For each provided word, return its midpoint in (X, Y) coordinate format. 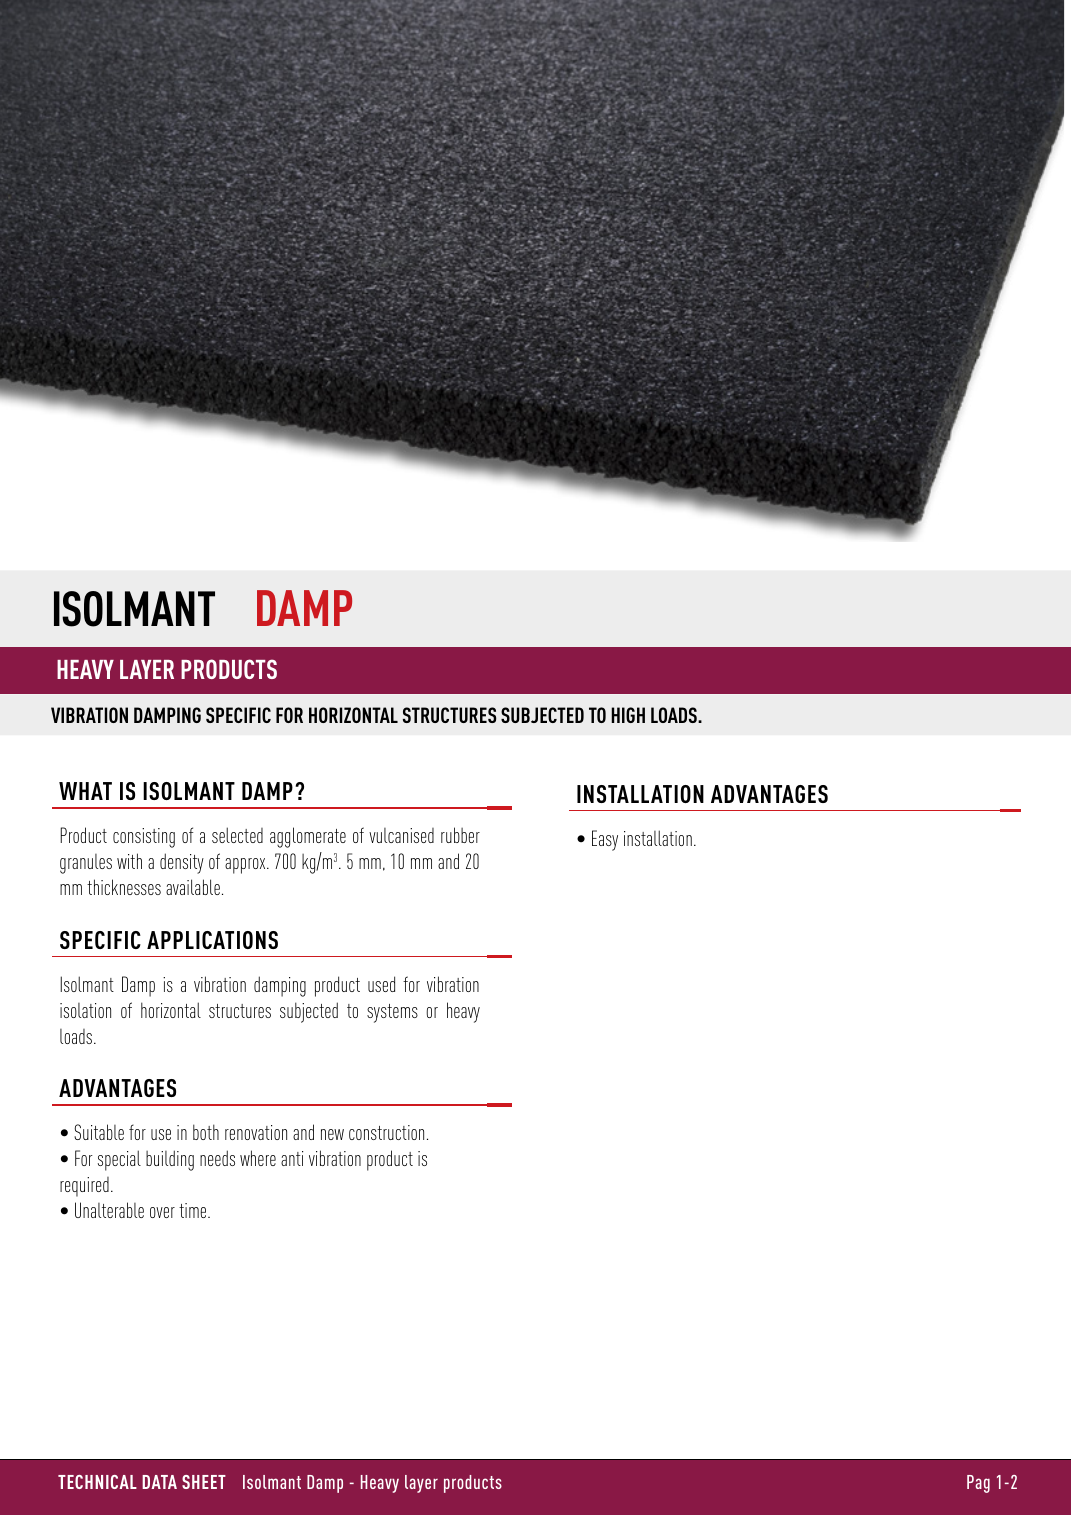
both (206, 1132)
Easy (605, 840)
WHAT (85, 791)
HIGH (628, 715)
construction (386, 1132)
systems (392, 1013)
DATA (159, 1482)
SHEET (204, 1482)
